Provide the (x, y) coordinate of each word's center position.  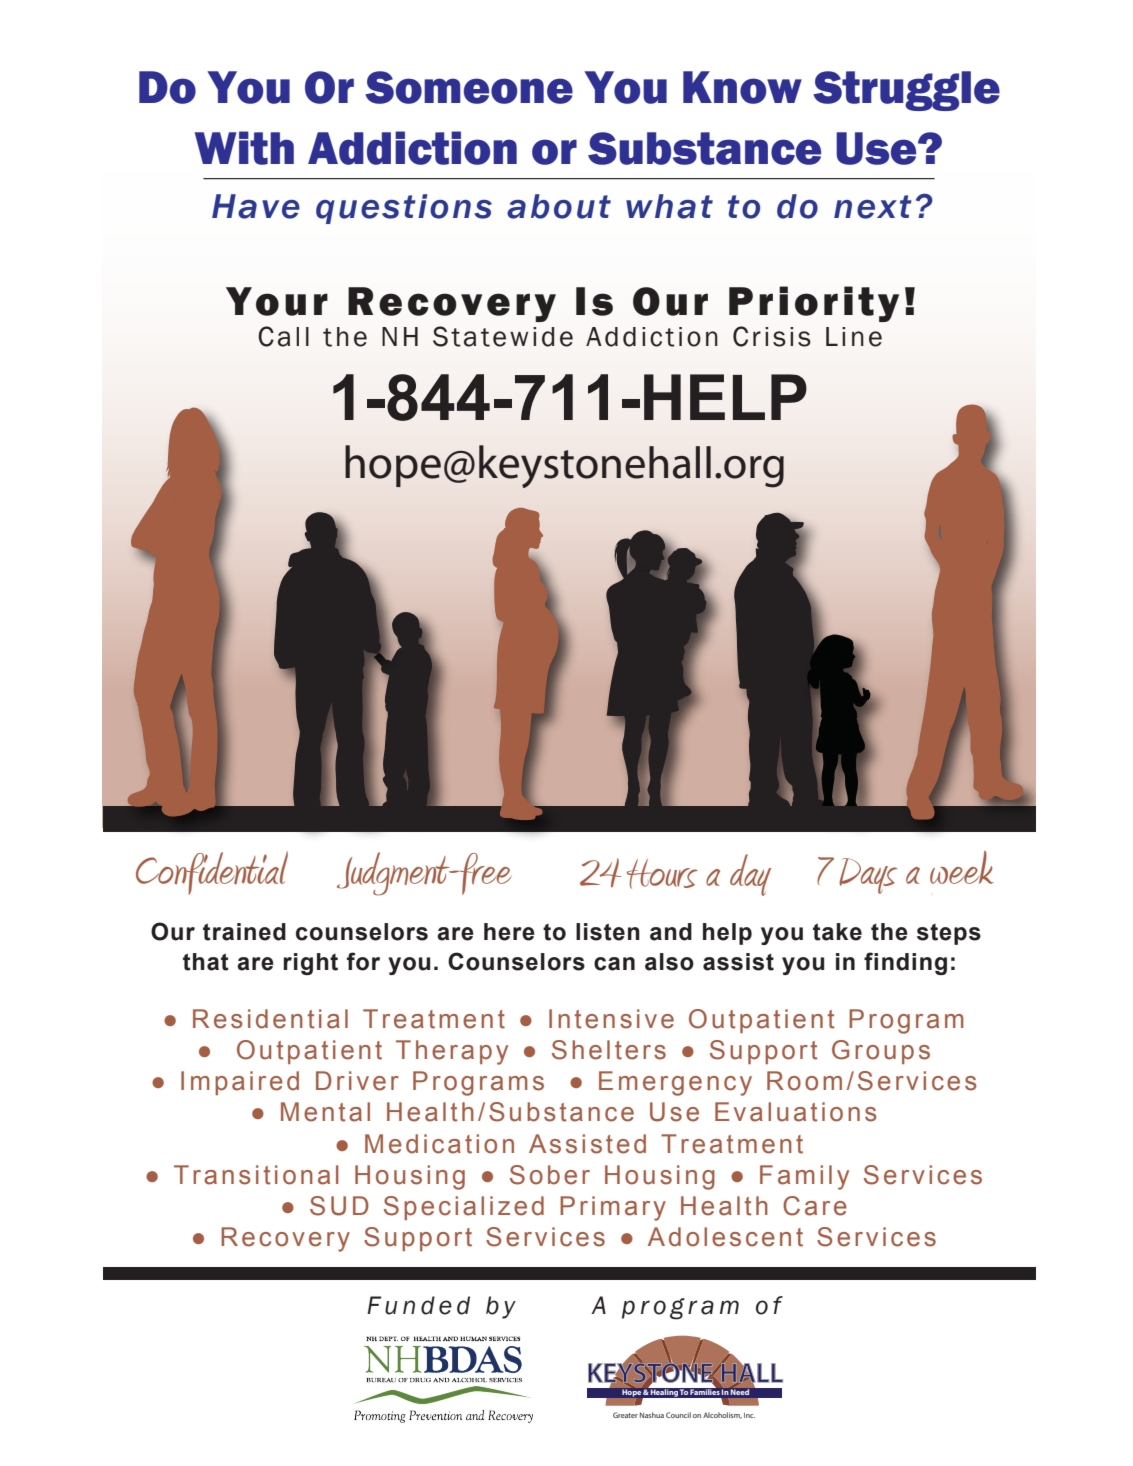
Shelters (609, 1050)
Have (256, 206)
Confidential (212, 873)
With (244, 148)
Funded (418, 1305)
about (559, 206)
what (669, 206)
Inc (749, 1415)
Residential (270, 1019)
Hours (662, 874)
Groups (881, 1052)
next (873, 207)
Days (868, 876)
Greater (625, 1415)
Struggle (906, 91)
